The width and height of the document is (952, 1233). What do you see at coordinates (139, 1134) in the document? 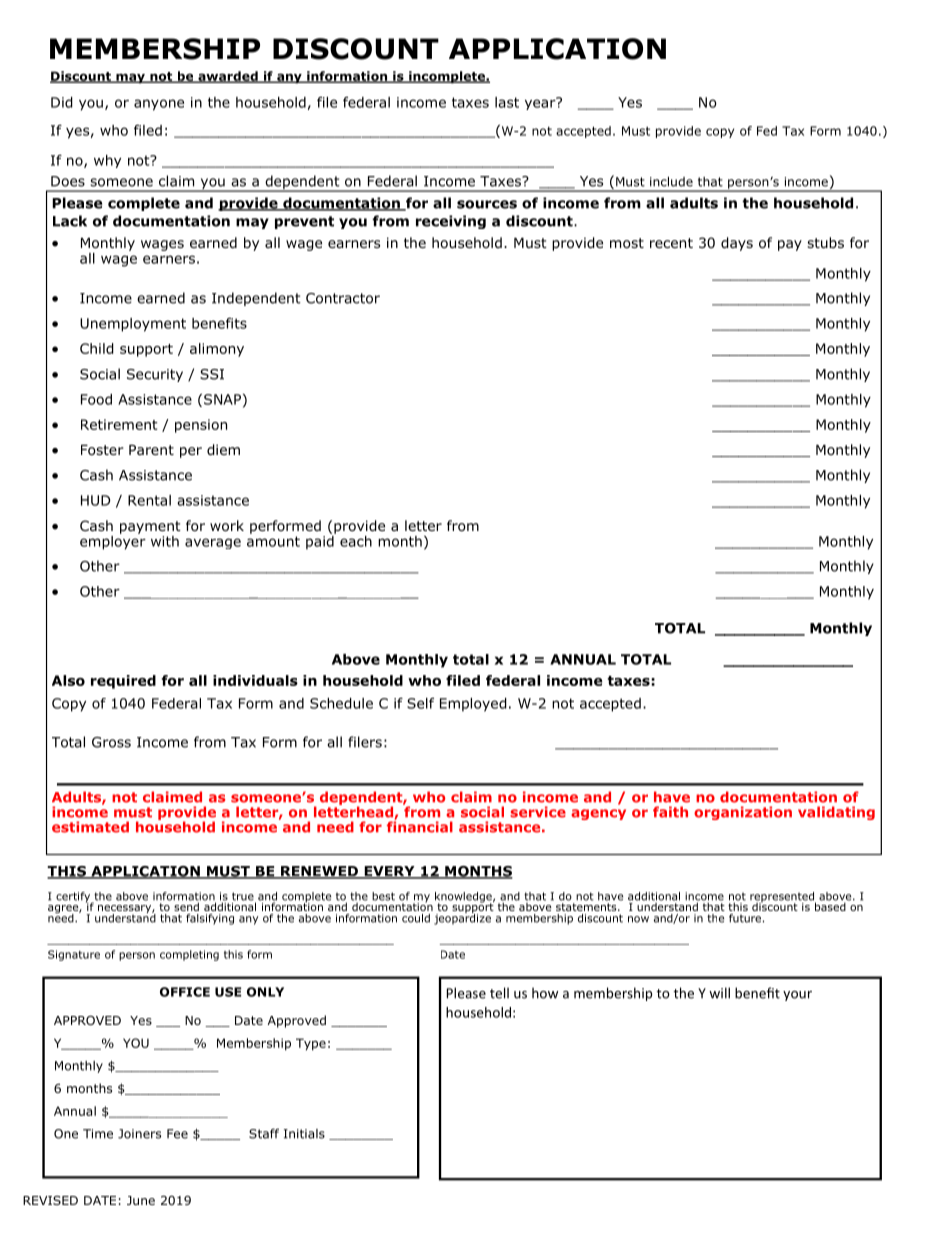
I see `Joiners` at bounding box center [139, 1134].
